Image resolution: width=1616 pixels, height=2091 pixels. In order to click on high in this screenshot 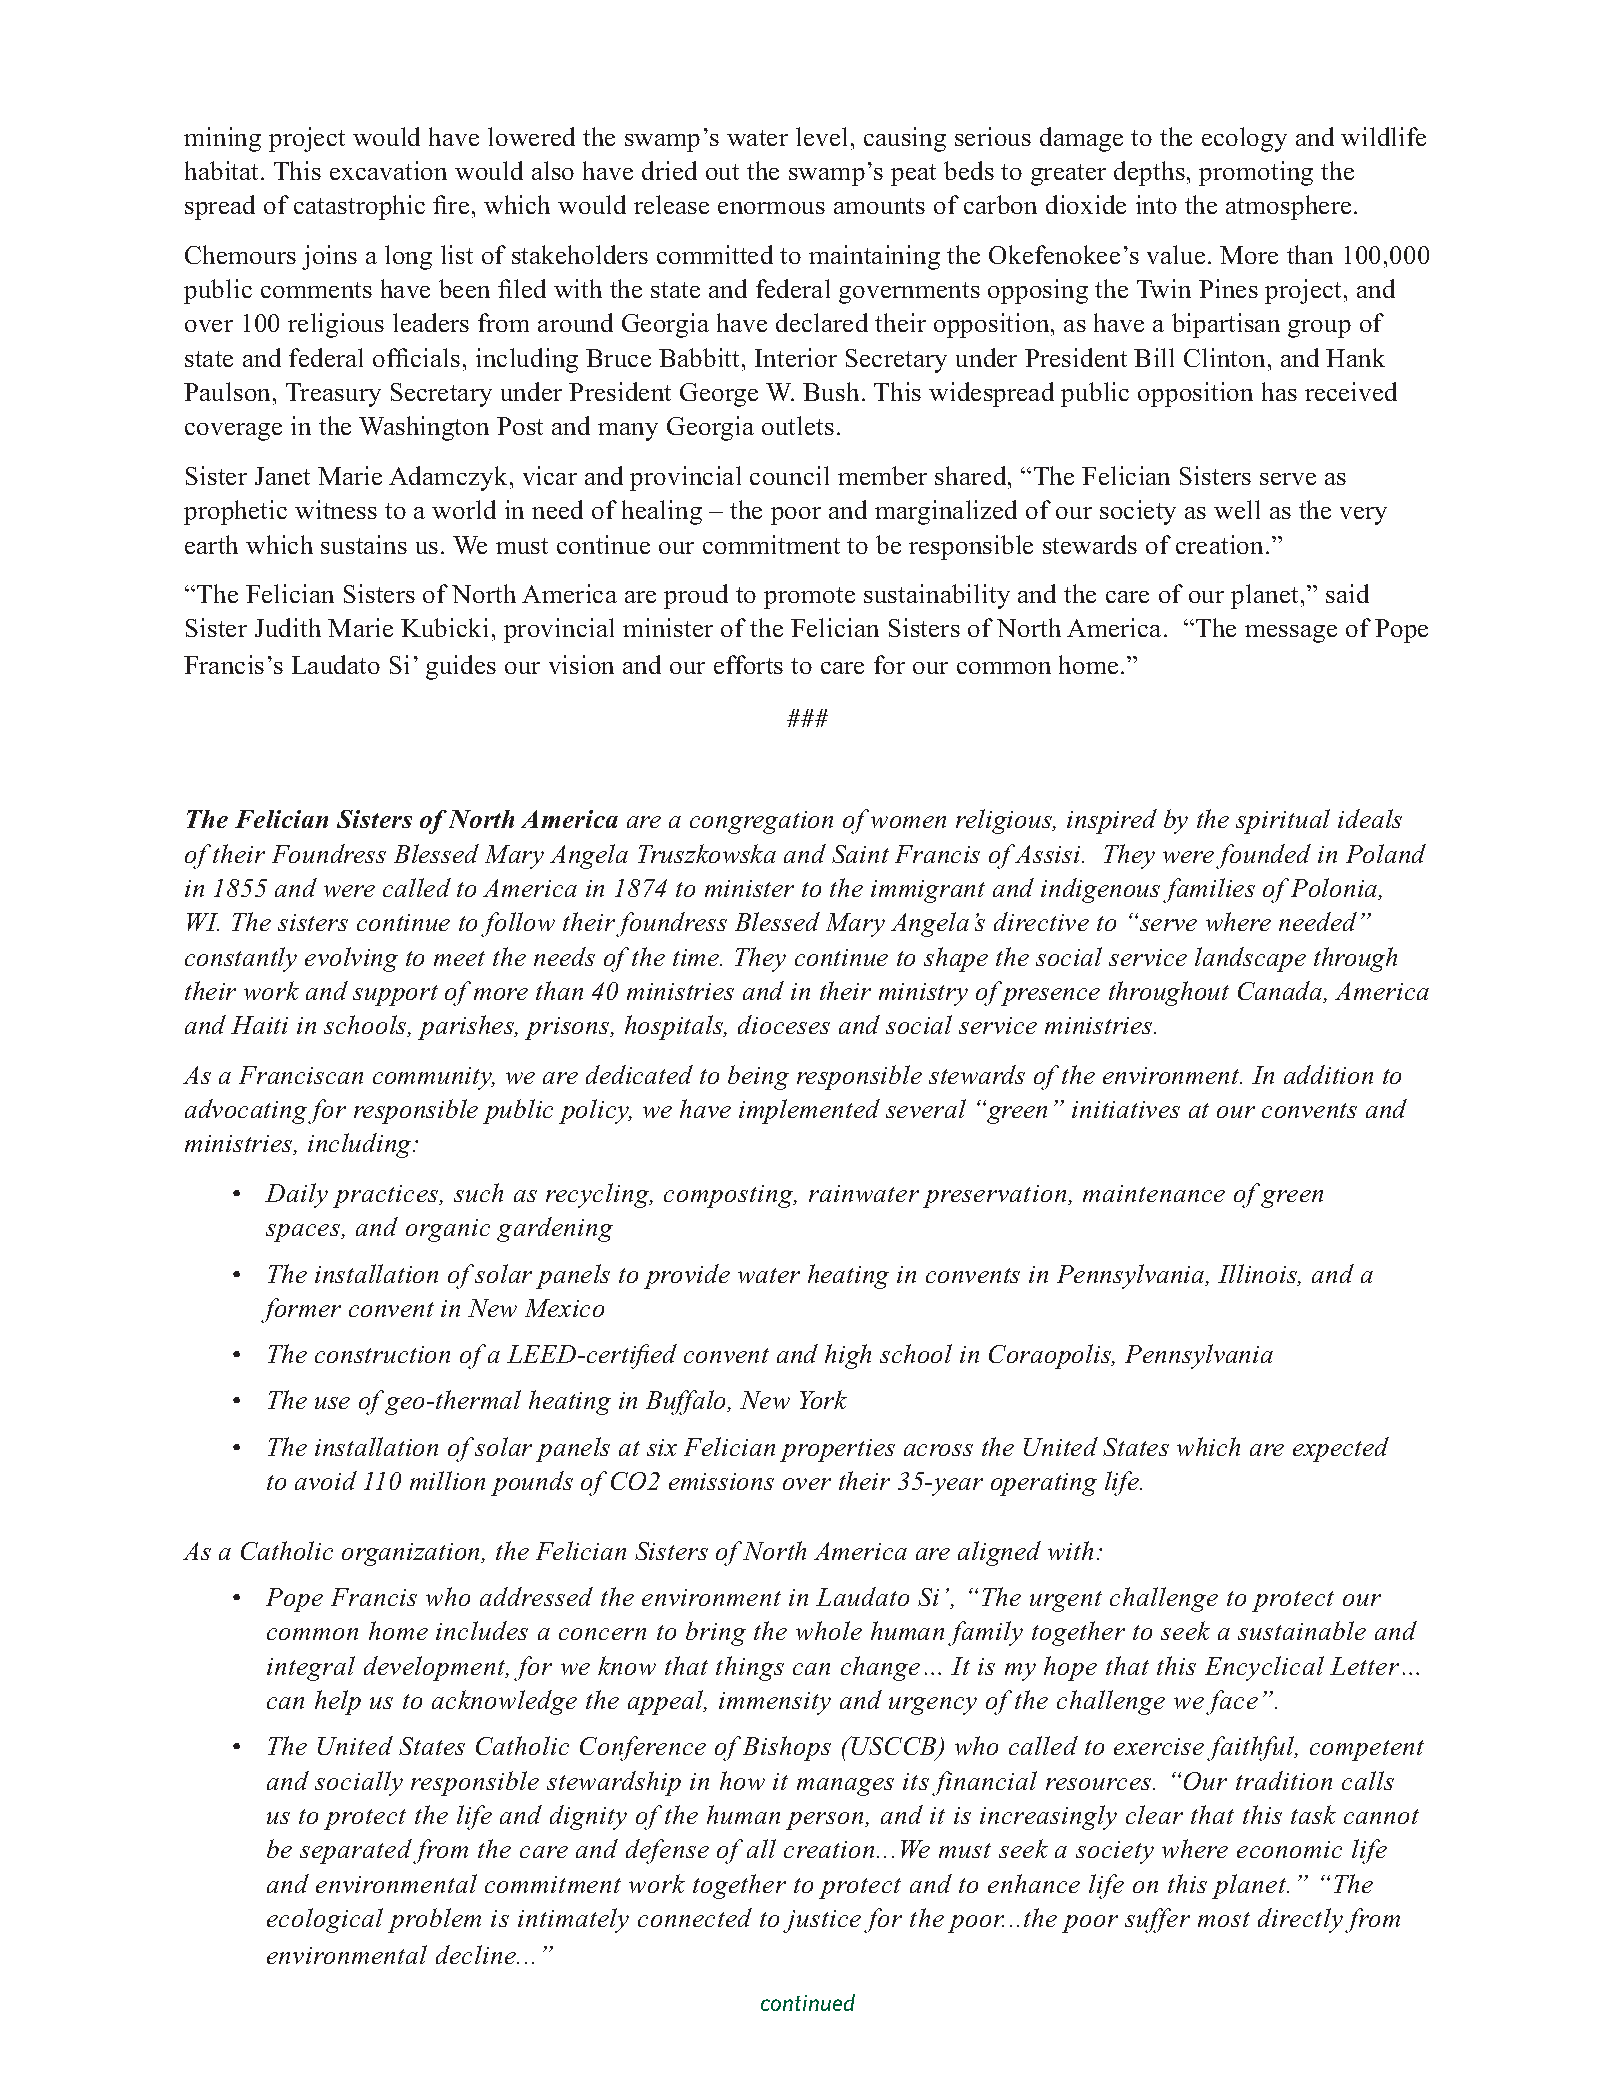, I will do `click(848, 1356)`.
